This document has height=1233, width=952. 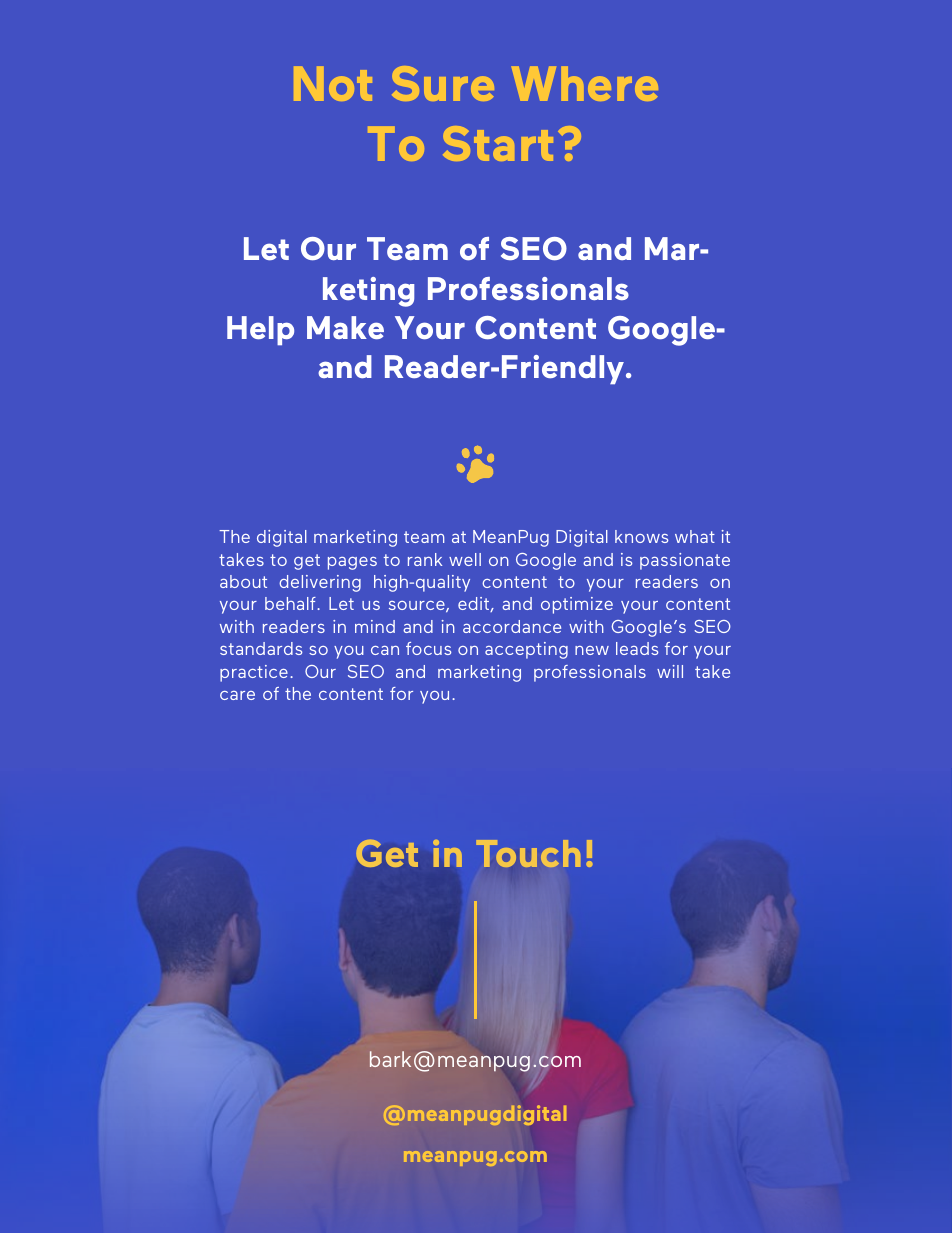 I want to click on knows, so click(x=641, y=536).
